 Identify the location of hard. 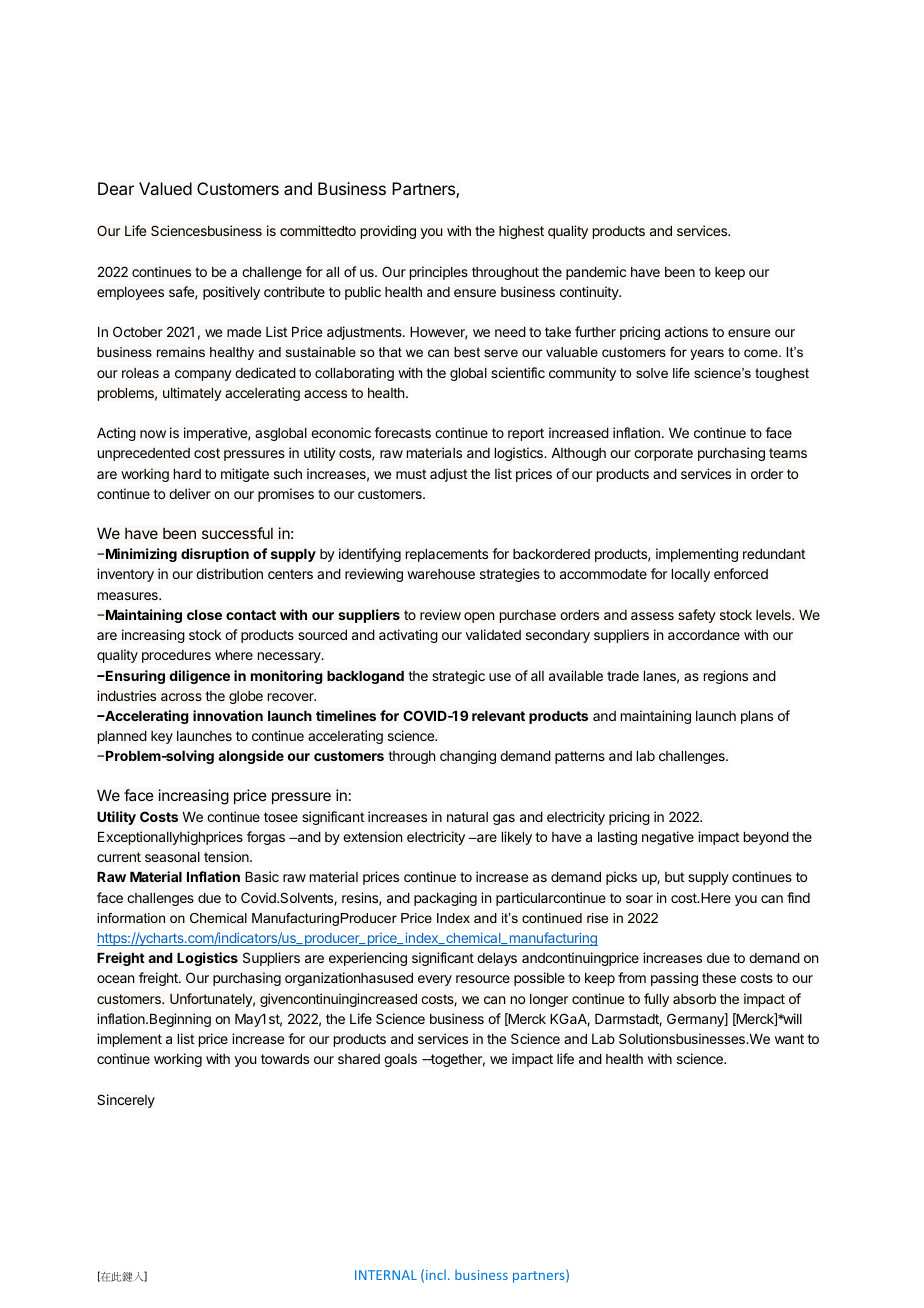
(187, 473).
